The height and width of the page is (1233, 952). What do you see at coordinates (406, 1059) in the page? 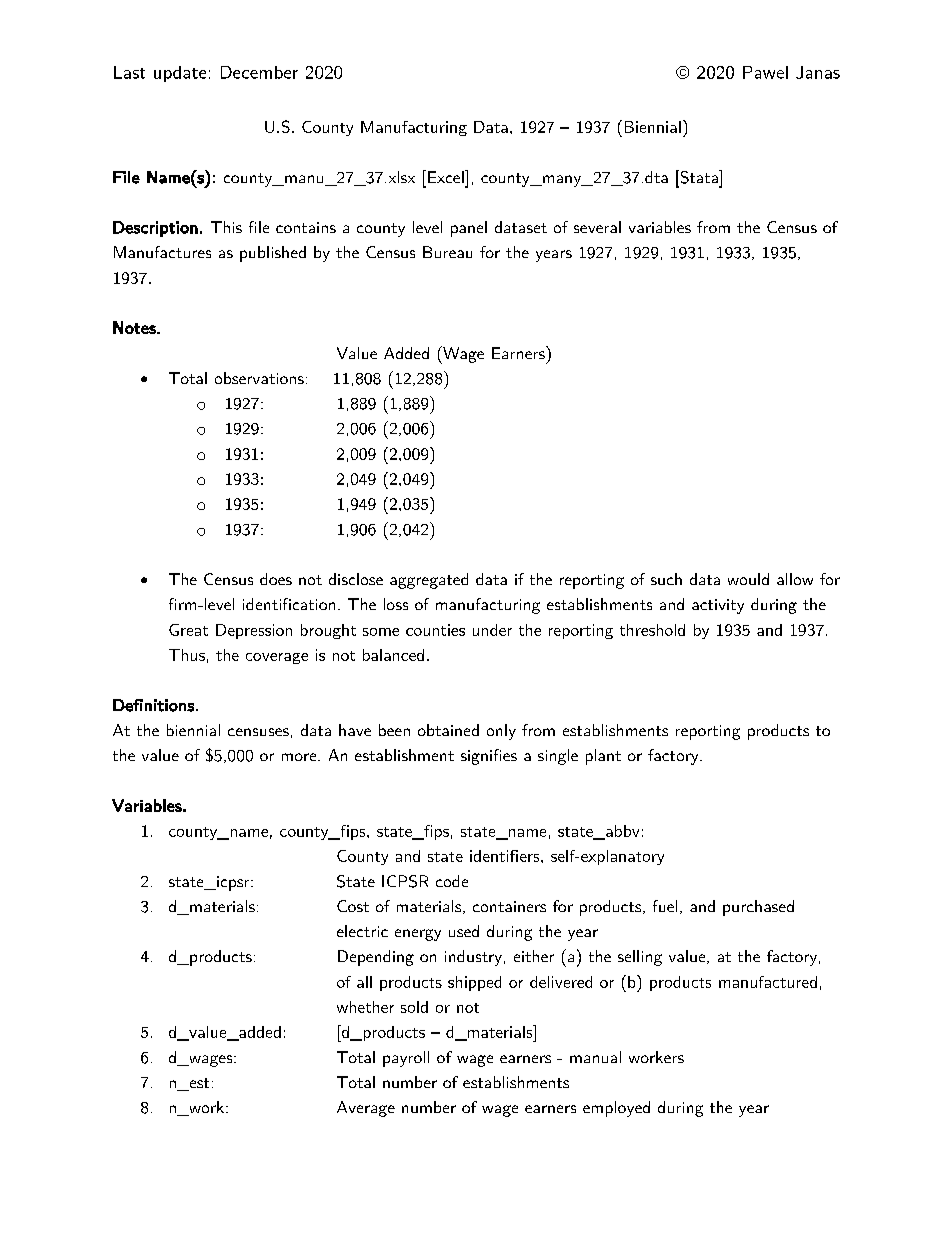
I see `payroll` at bounding box center [406, 1059].
